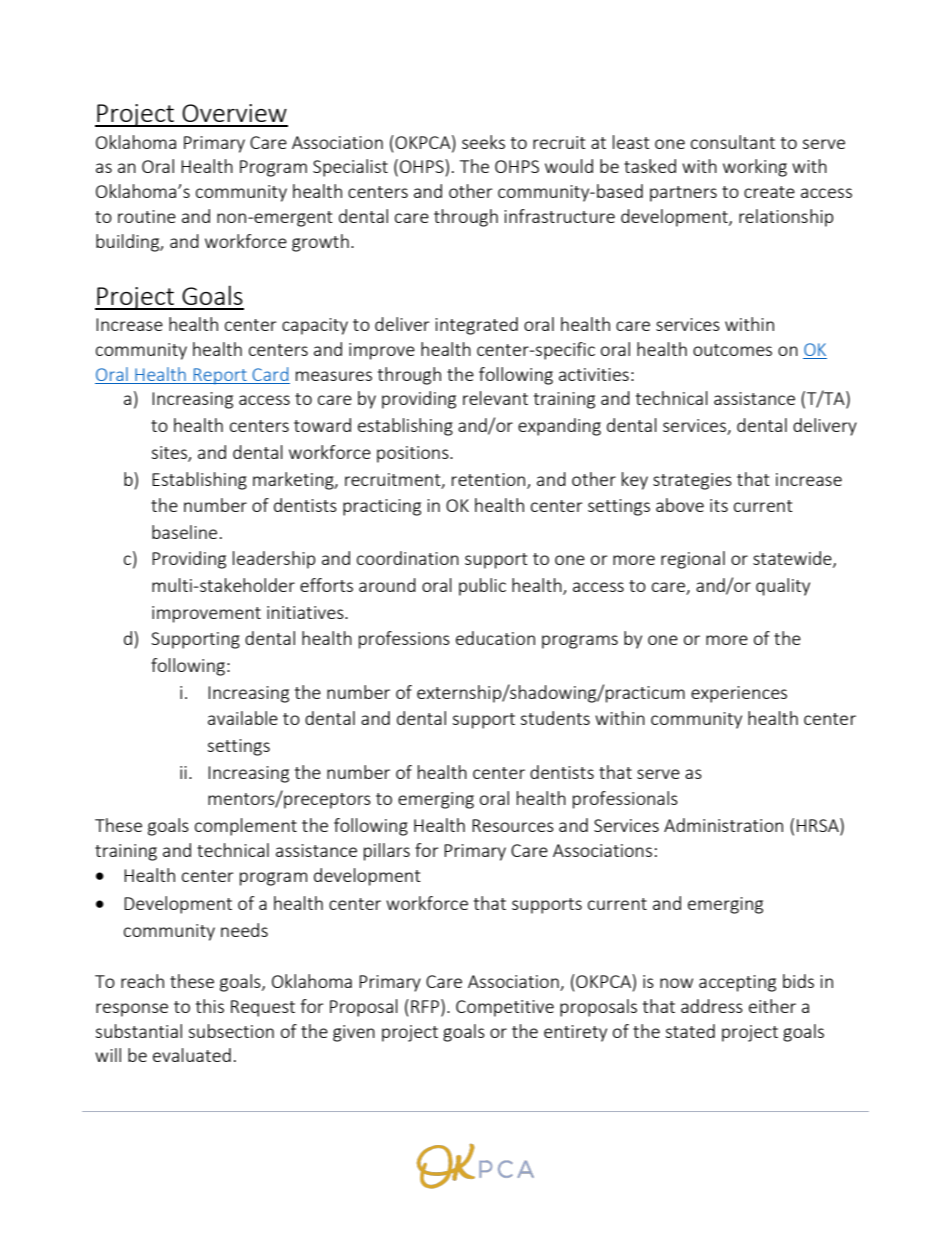 This screenshot has height=1233, width=952. I want to click on RFP, so click(426, 1006).
